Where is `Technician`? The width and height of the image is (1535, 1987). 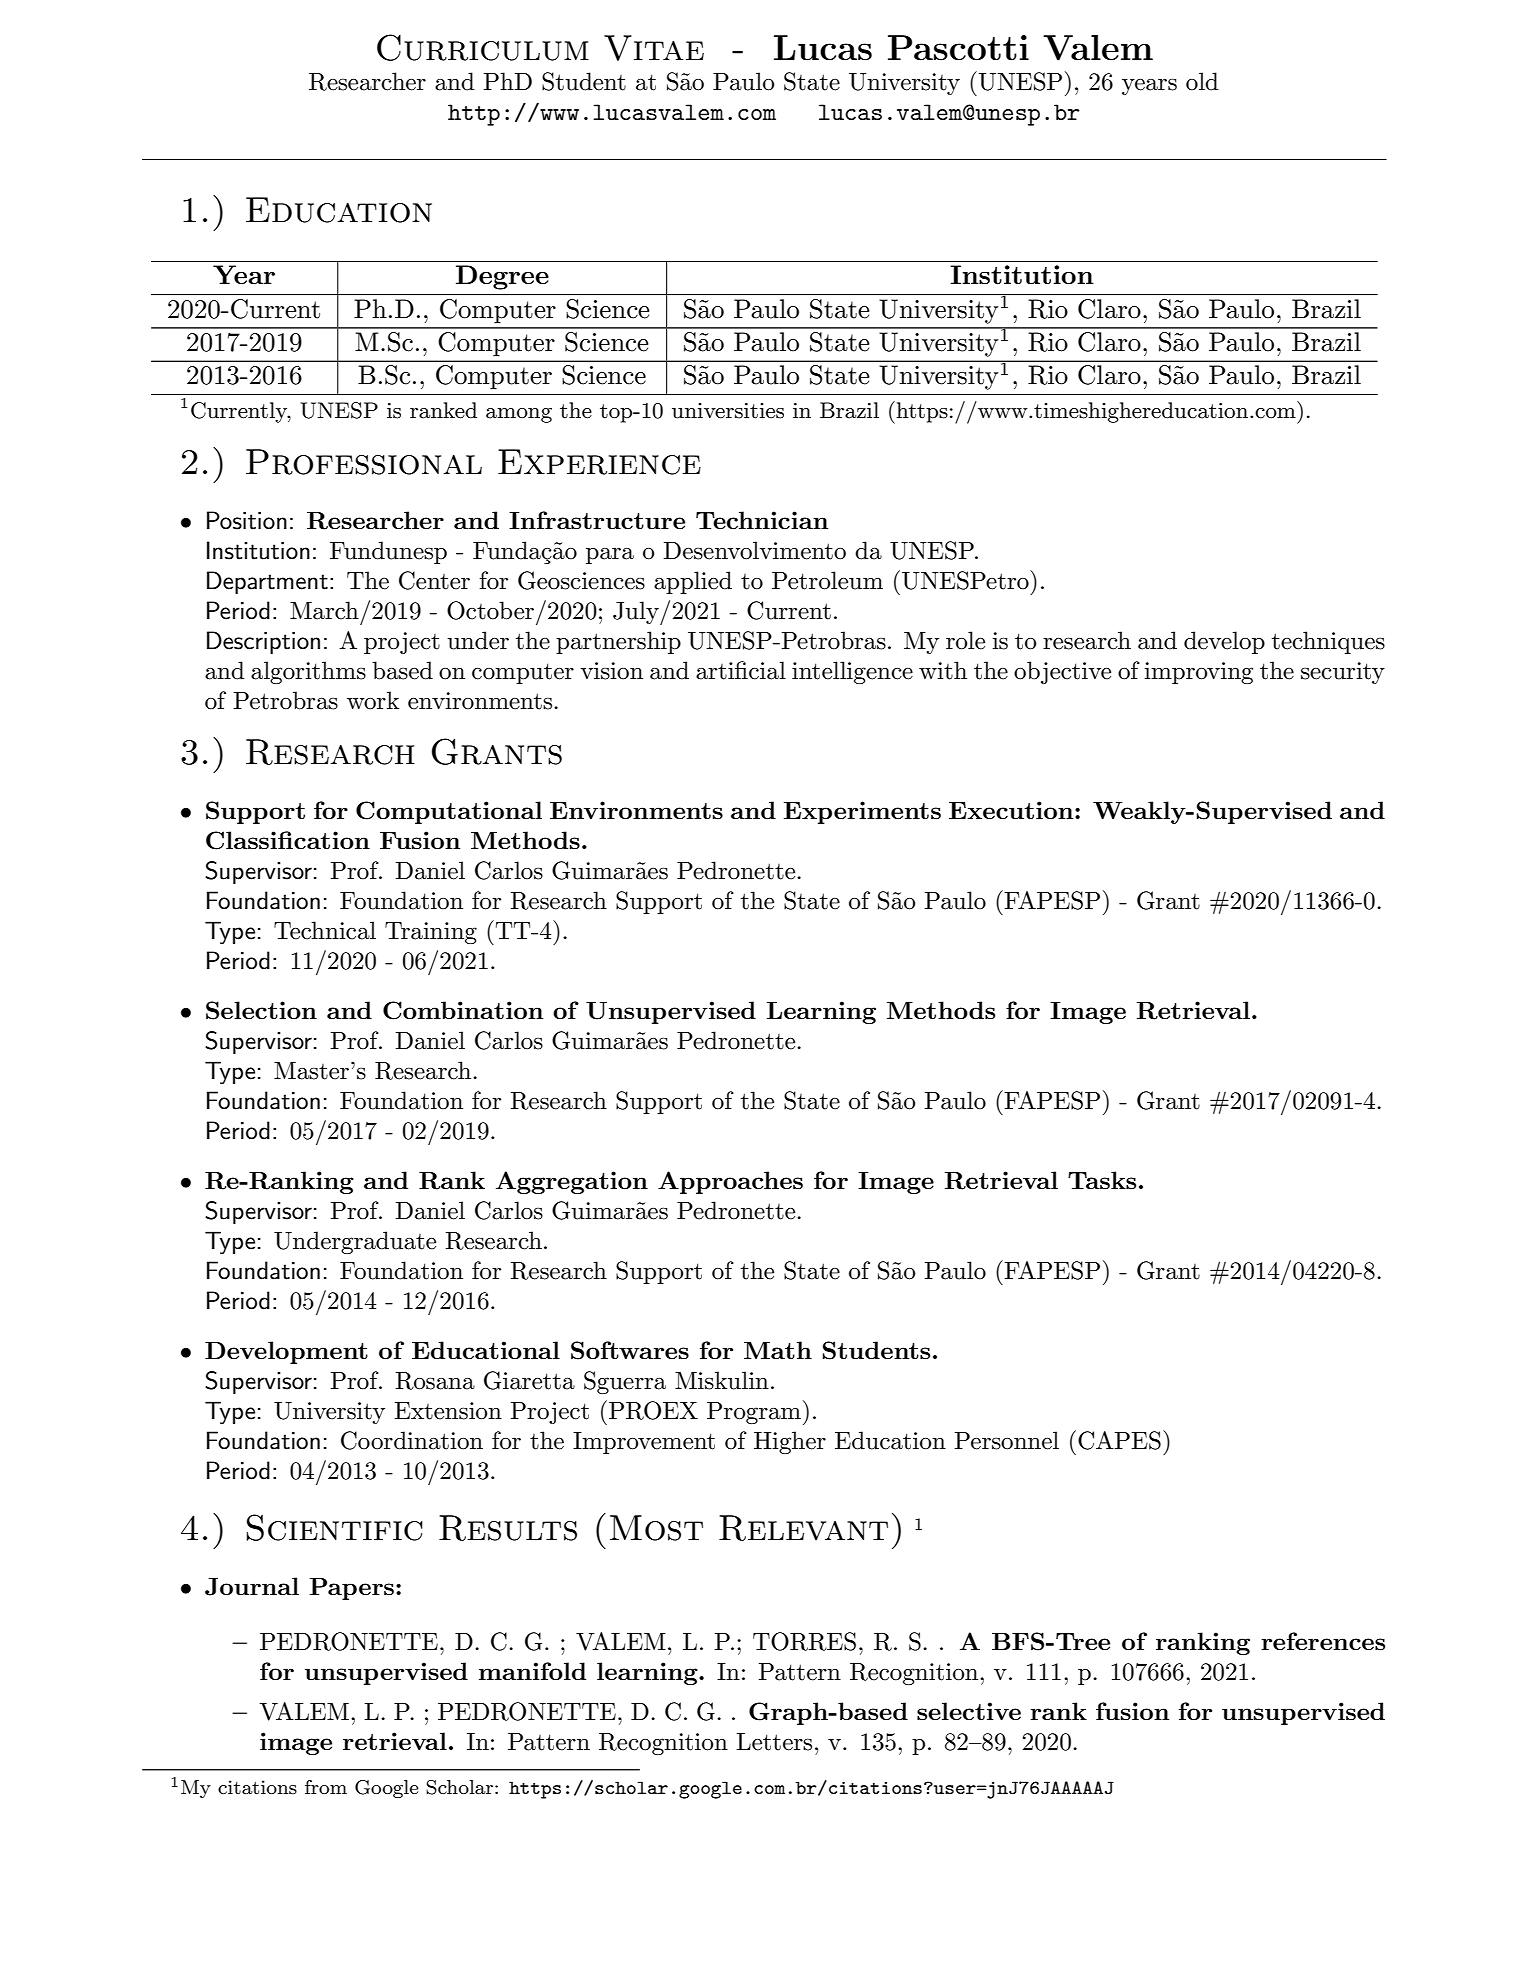
Technician is located at coordinates (762, 520).
